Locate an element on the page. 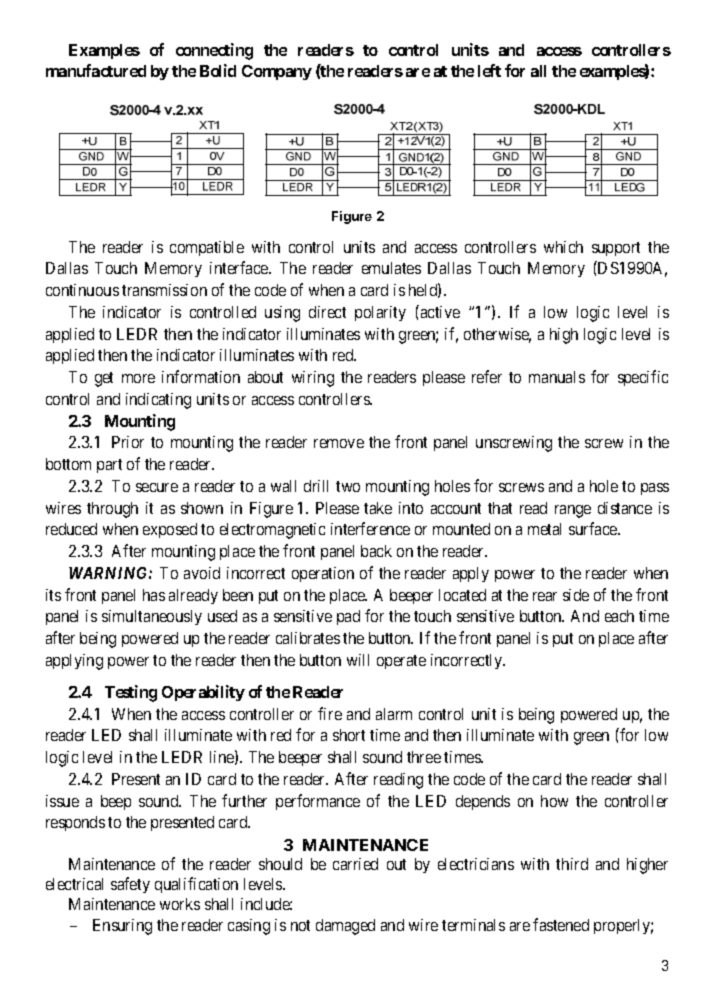 This image has height=996, width=703. damaged is located at coordinates (345, 927).
